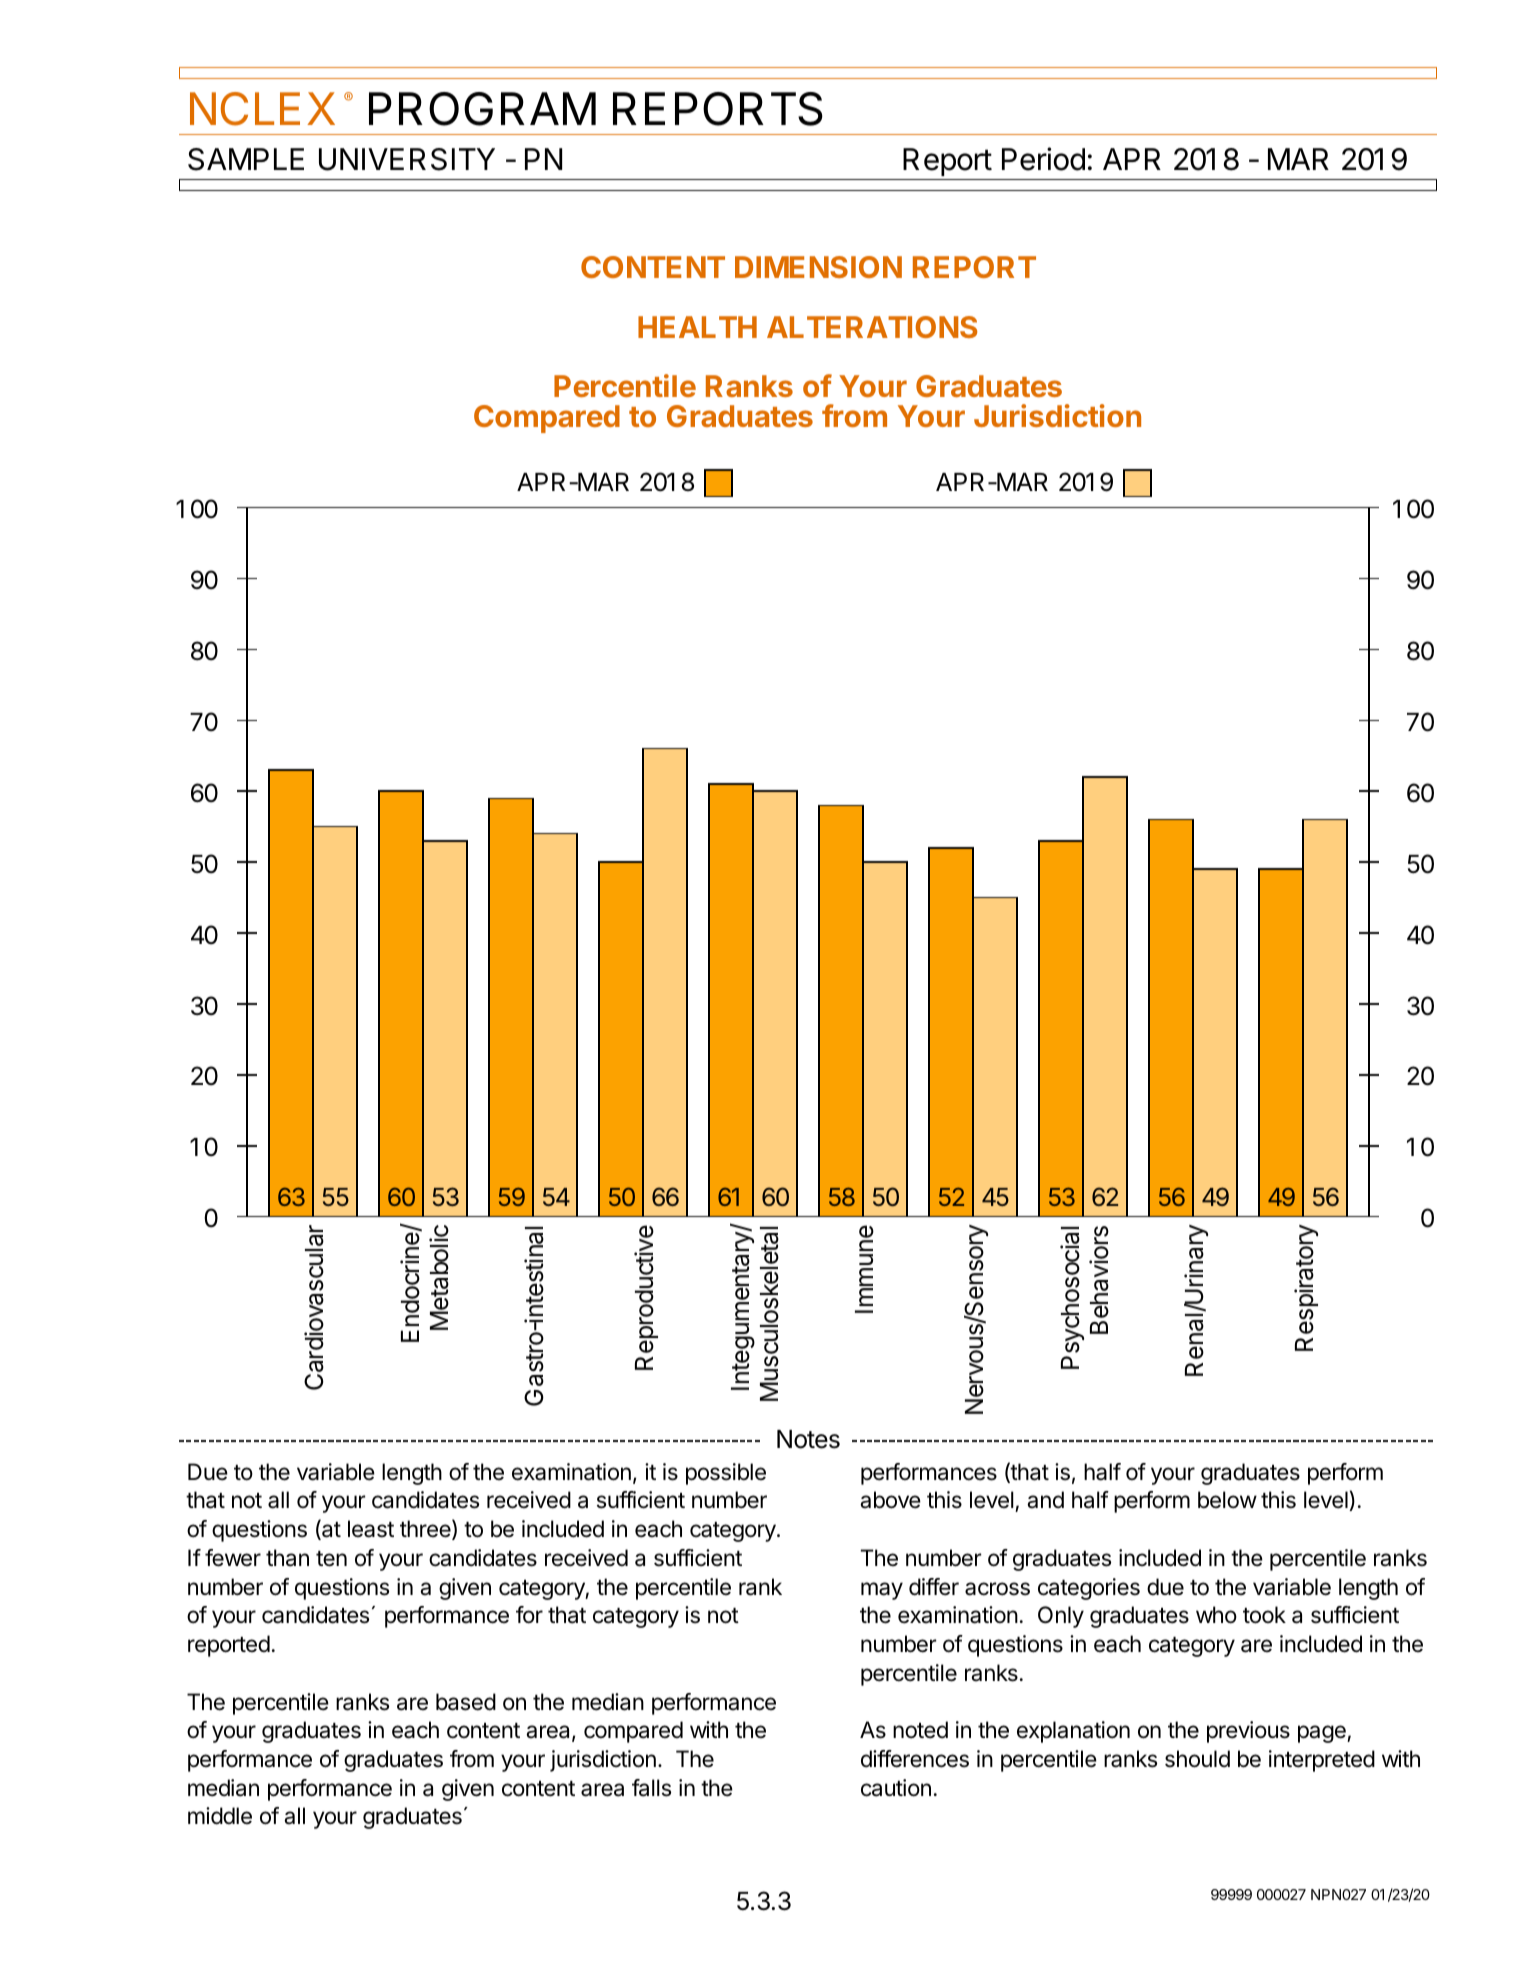 The image size is (1526, 1975). Describe the element at coordinates (466, 1702) in the screenshot. I see `based` at that location.
